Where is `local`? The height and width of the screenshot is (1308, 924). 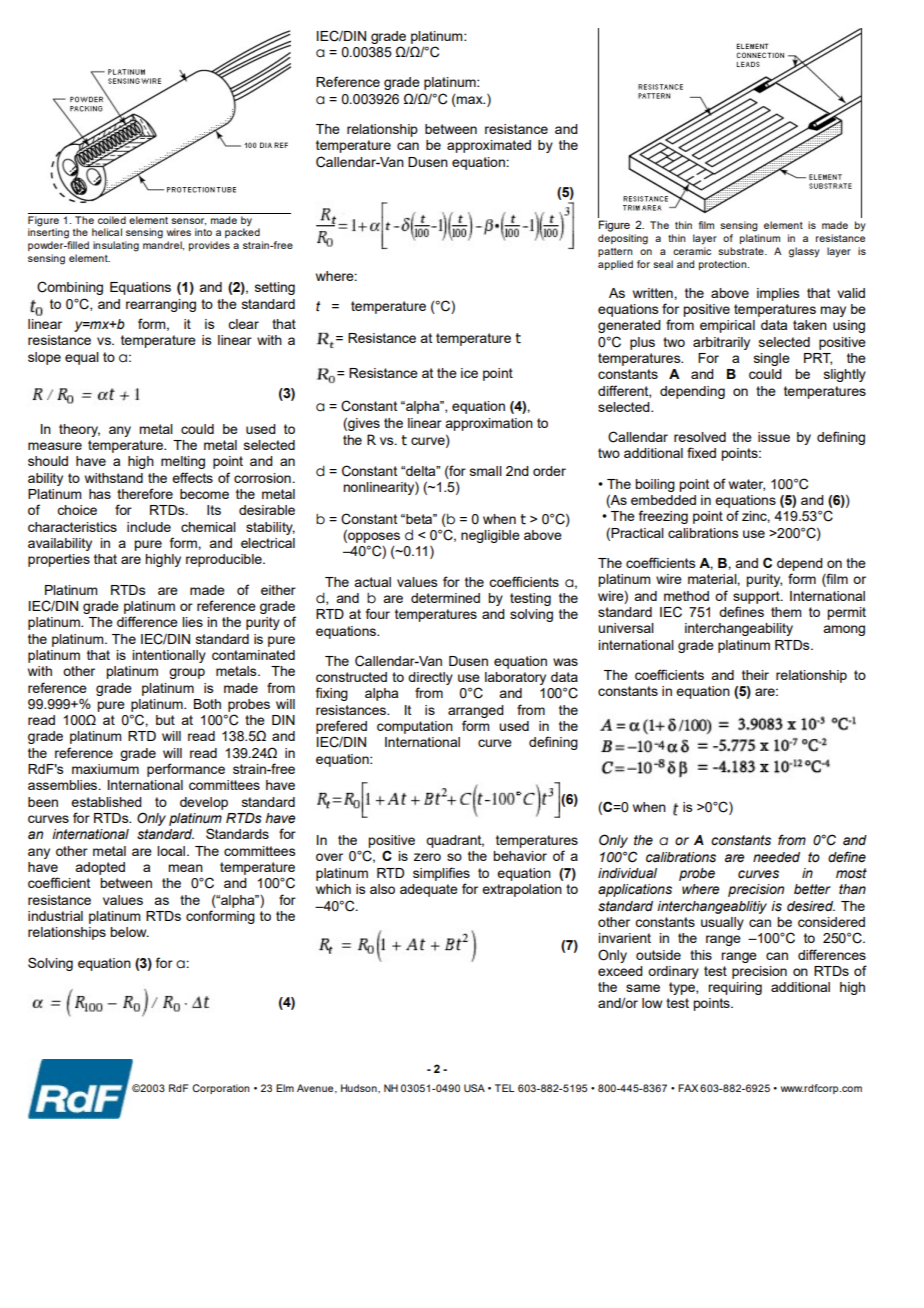
local is located at coordinates (171, 851).
